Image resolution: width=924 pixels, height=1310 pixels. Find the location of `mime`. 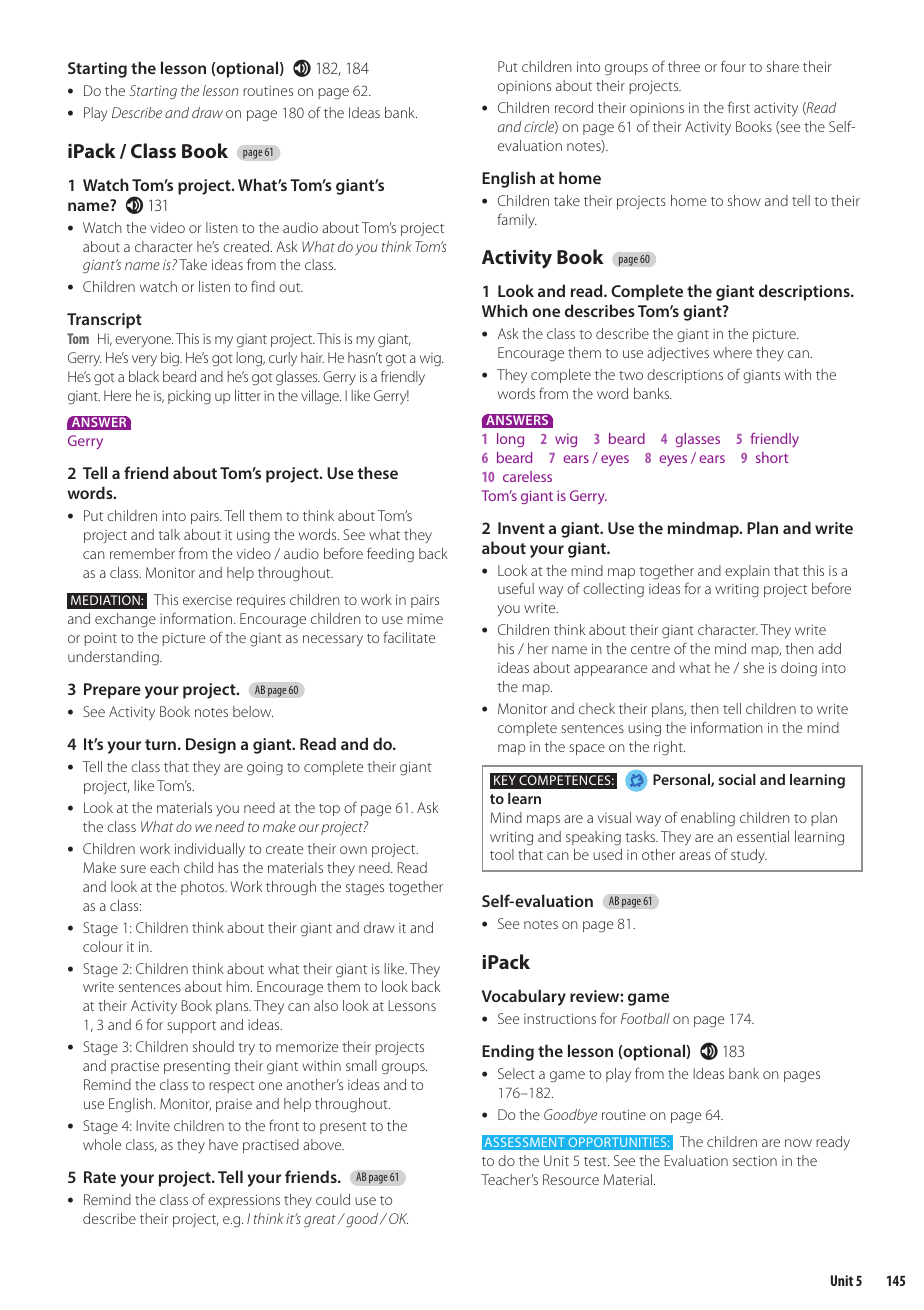

mime is located at coordinates (425, 619).
